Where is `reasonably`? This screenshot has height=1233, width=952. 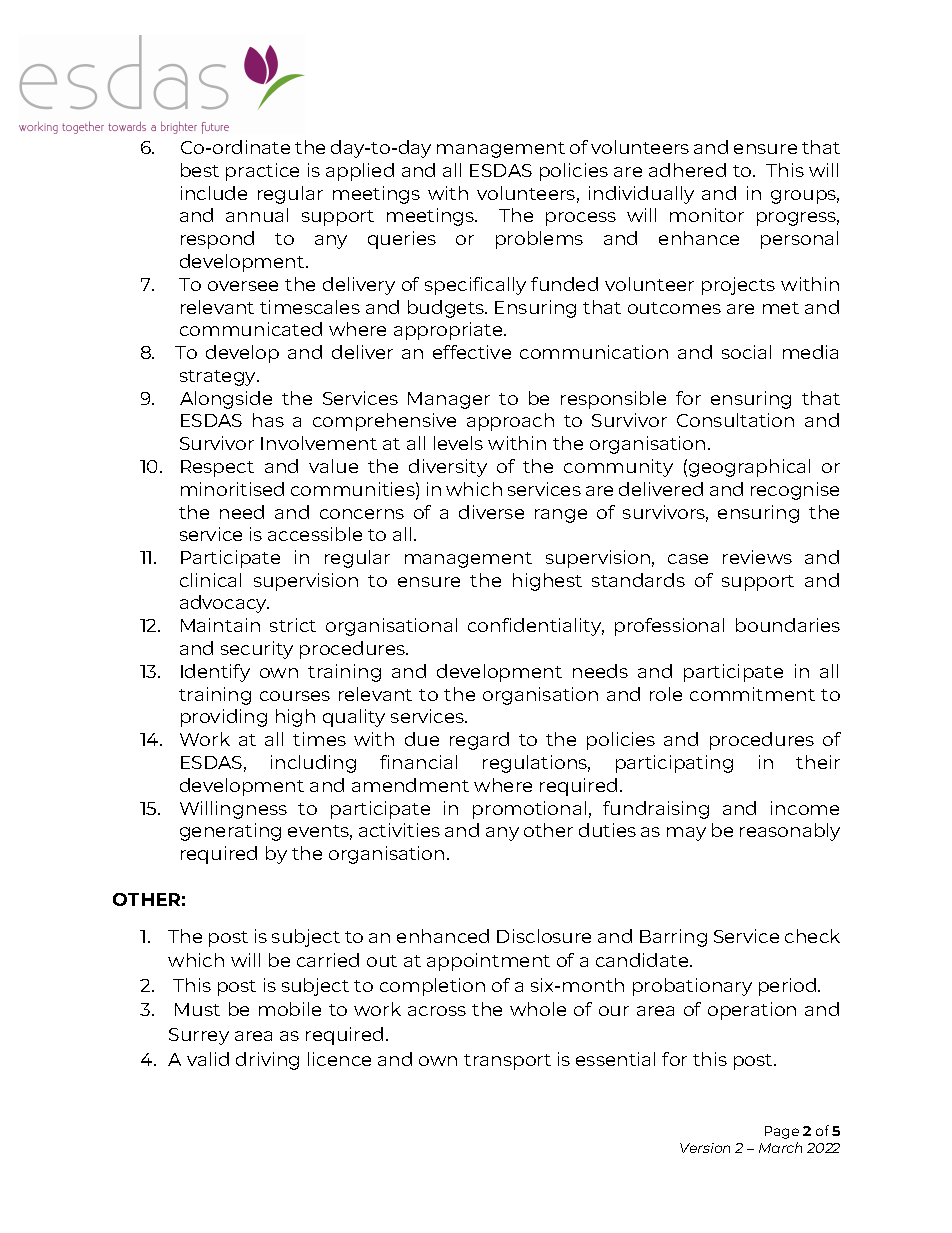
reasonably is located at coordinates (790, 832).
